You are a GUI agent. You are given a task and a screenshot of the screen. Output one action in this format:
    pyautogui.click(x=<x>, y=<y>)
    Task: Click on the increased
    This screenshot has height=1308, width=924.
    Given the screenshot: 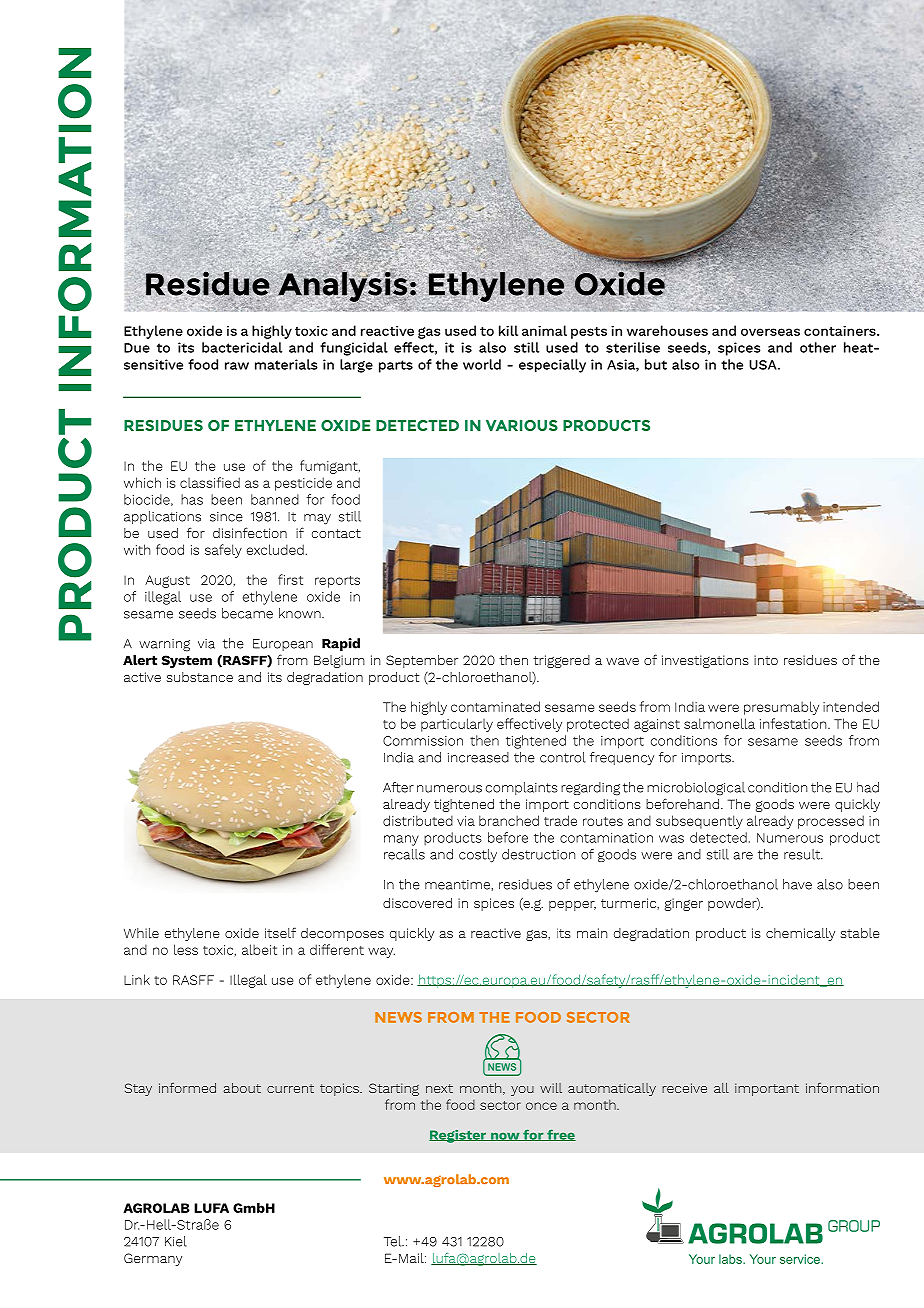 What is the action you would take?
    pyautogui.click(x=478, y=757)
